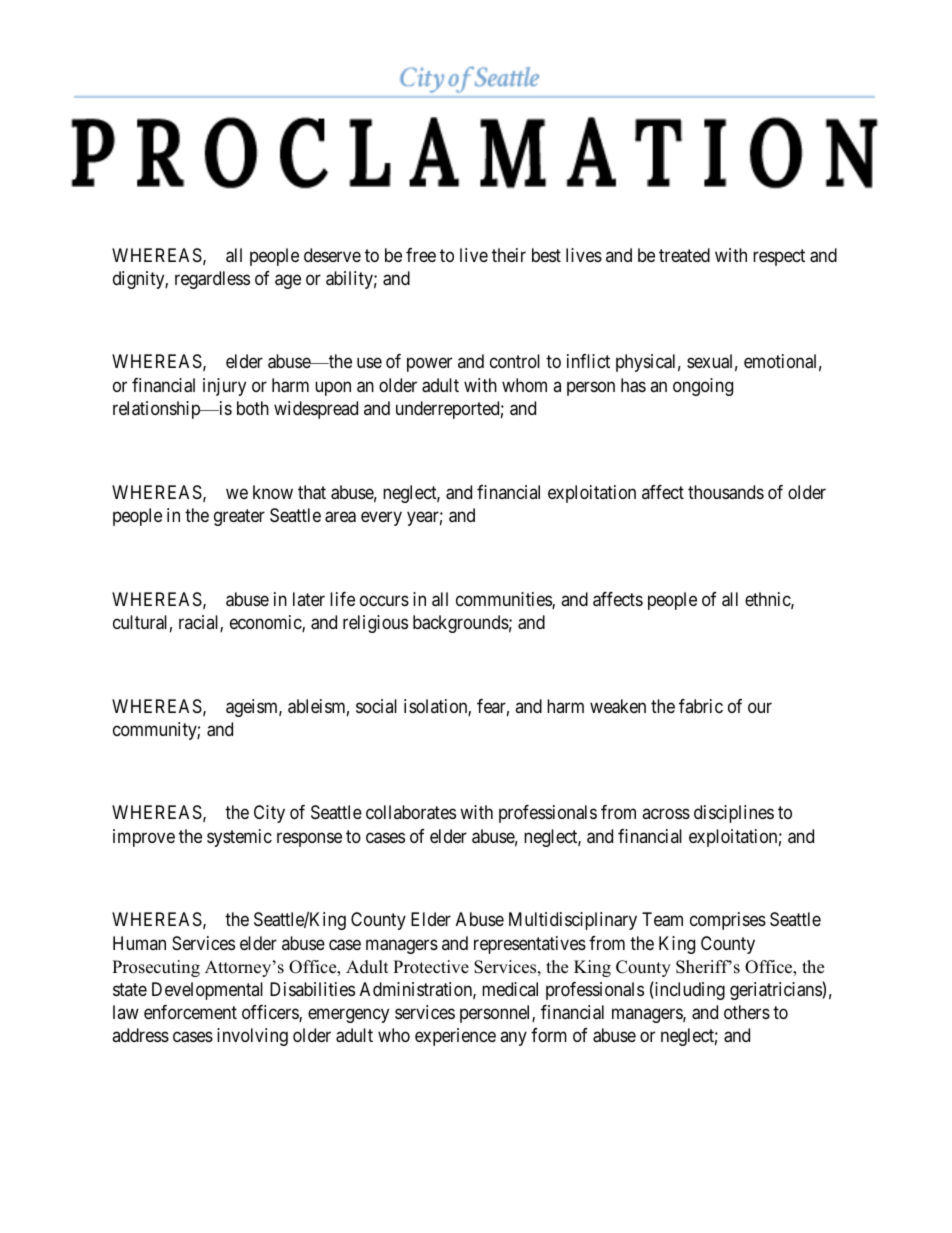 The width and height of the screenshot is (952, 1233). Describe the element at coordinates (701, 706) in the screenshot. I see `fabric` at that location.
